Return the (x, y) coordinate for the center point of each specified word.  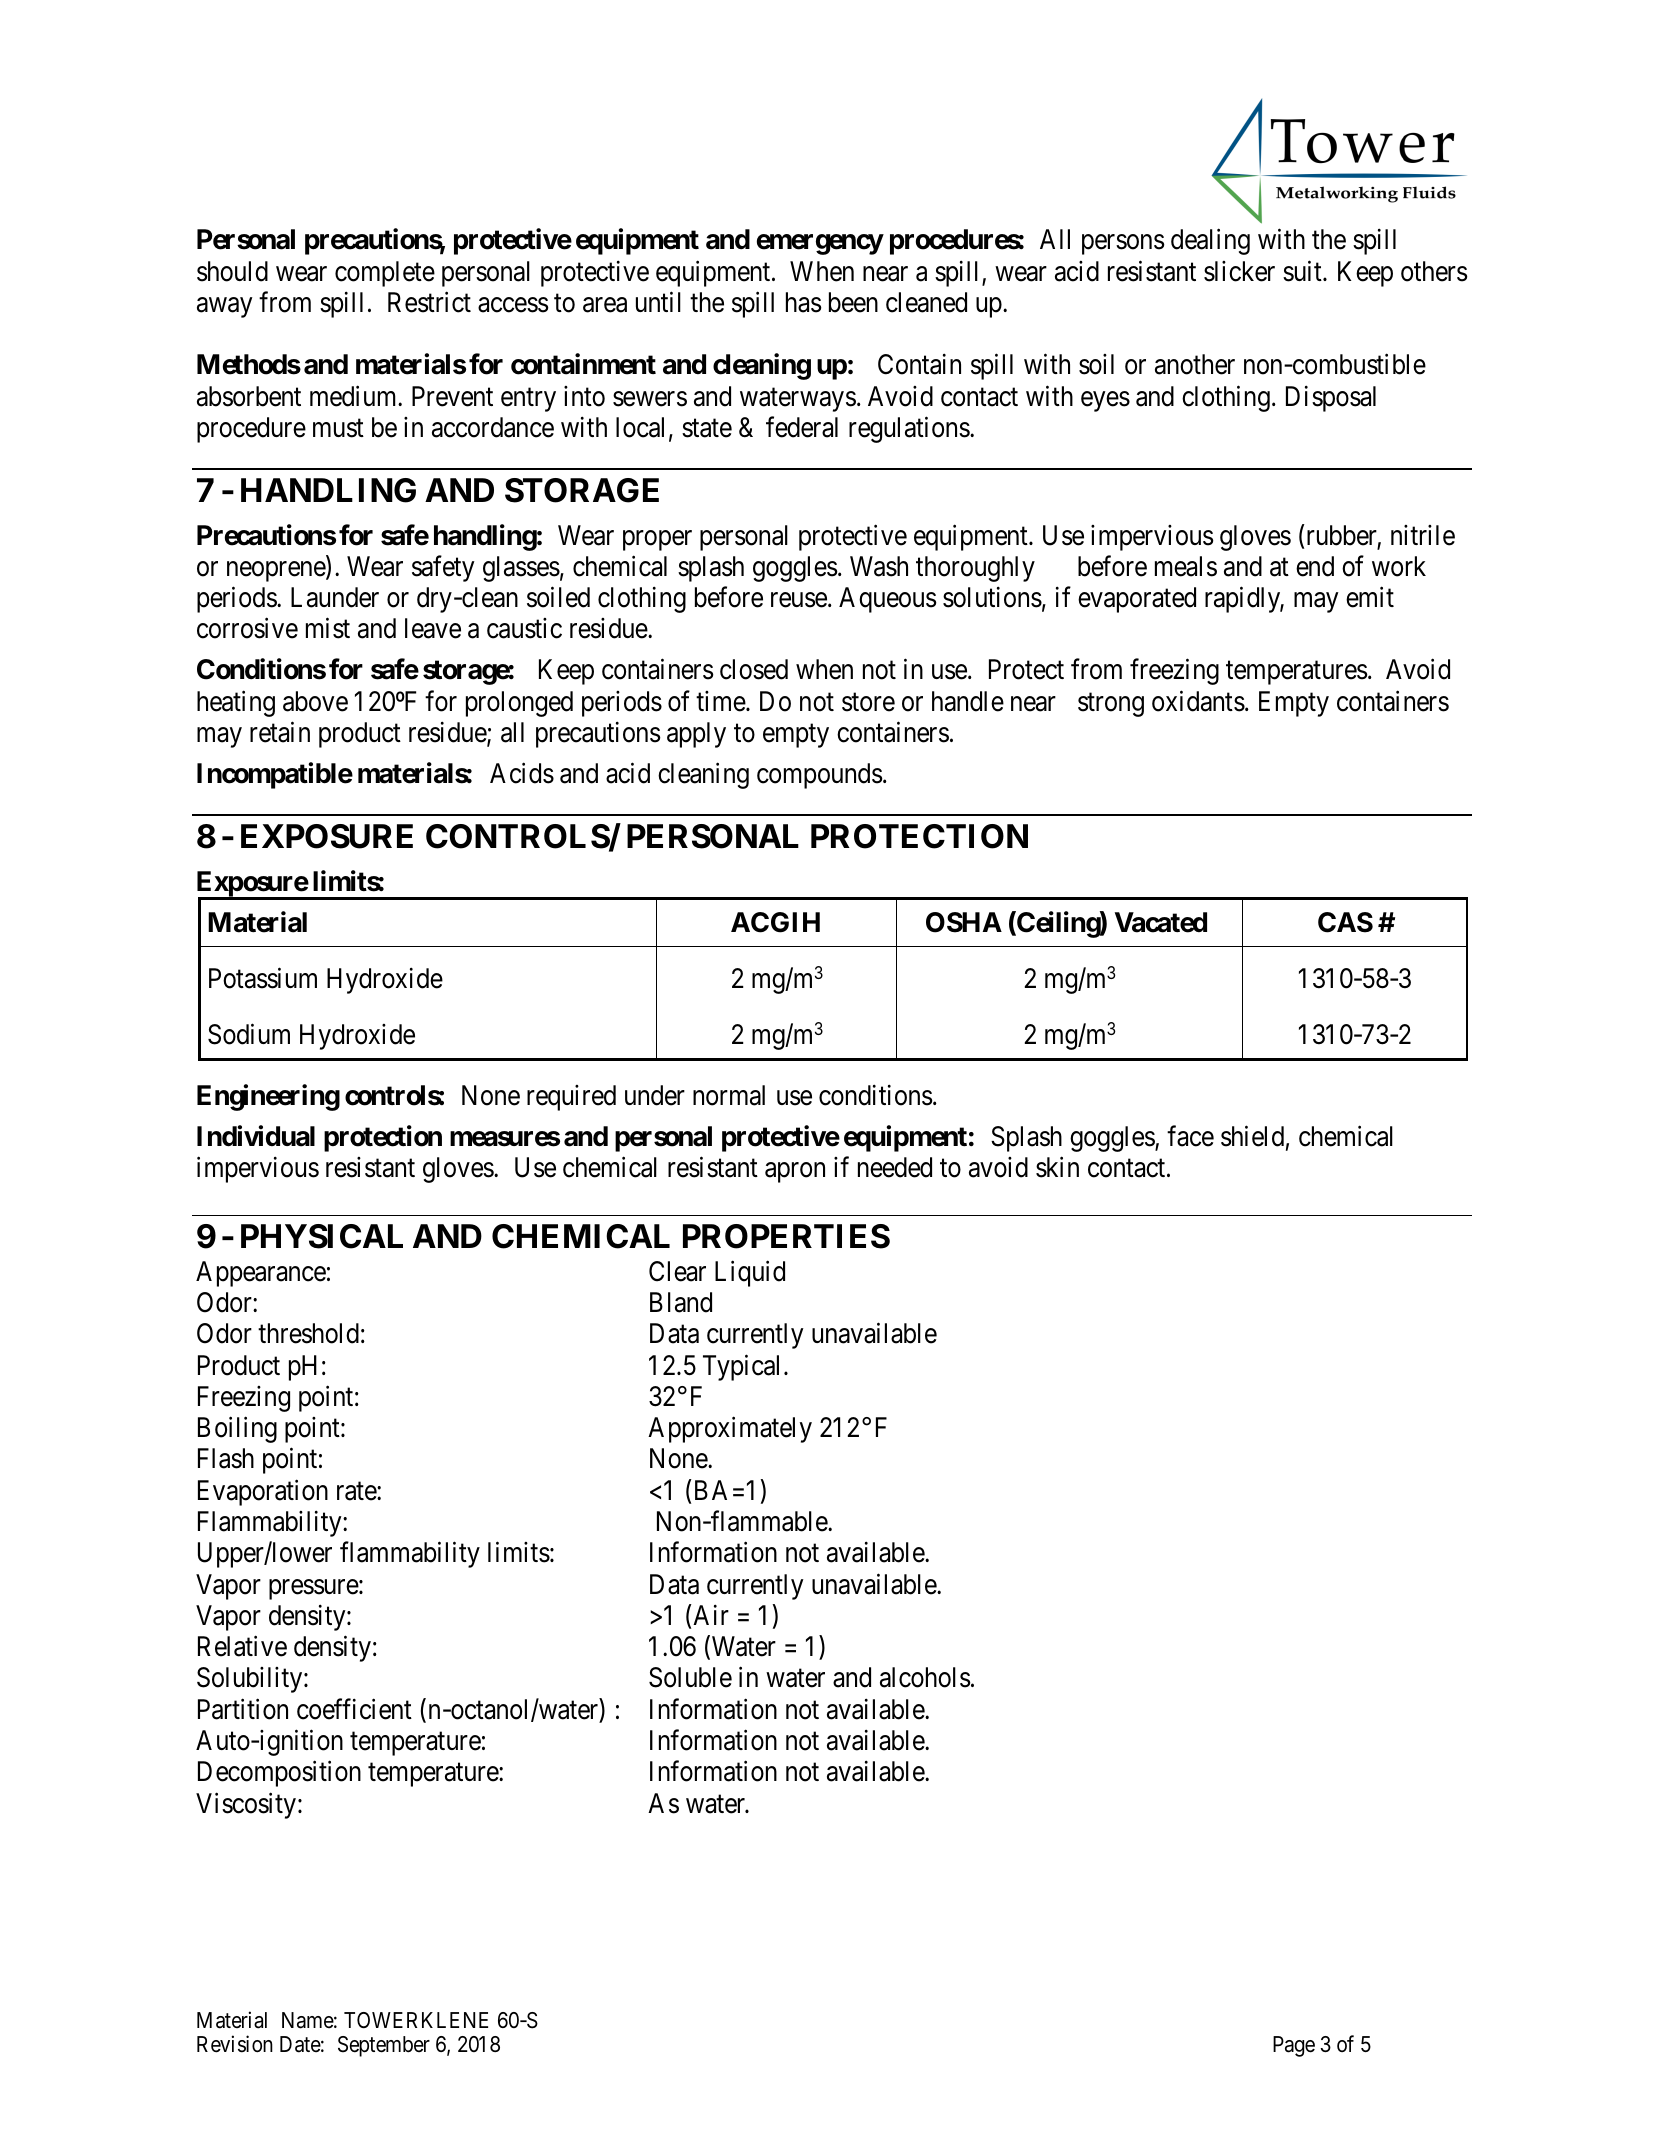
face (1190, 1136)
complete (385, 274)
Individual (256, 1136)
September (384, 2046)
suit (1303, 271)
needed (895, 1167)
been (853, 302)
